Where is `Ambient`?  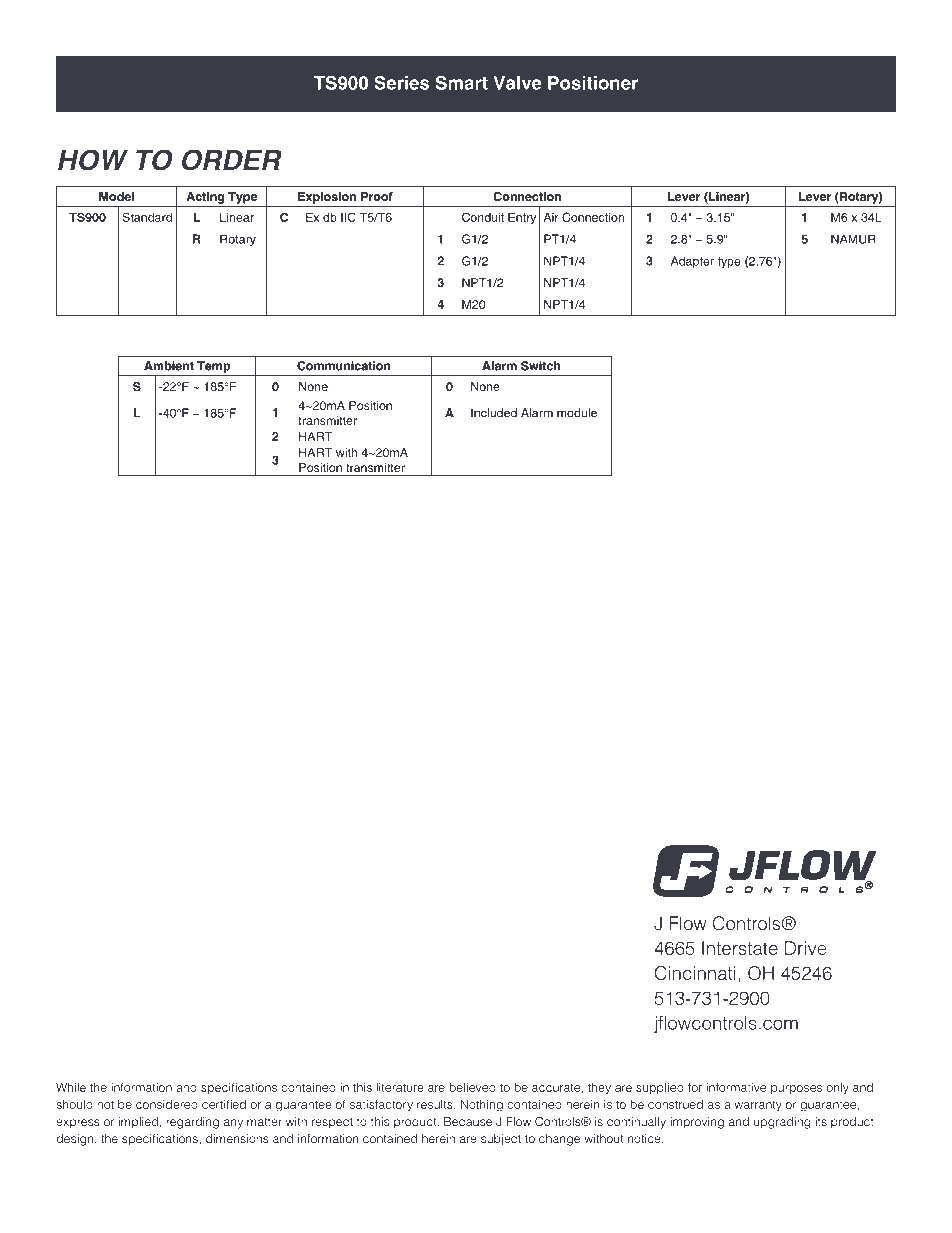 Ambient is located at coordinates (169, 366).
